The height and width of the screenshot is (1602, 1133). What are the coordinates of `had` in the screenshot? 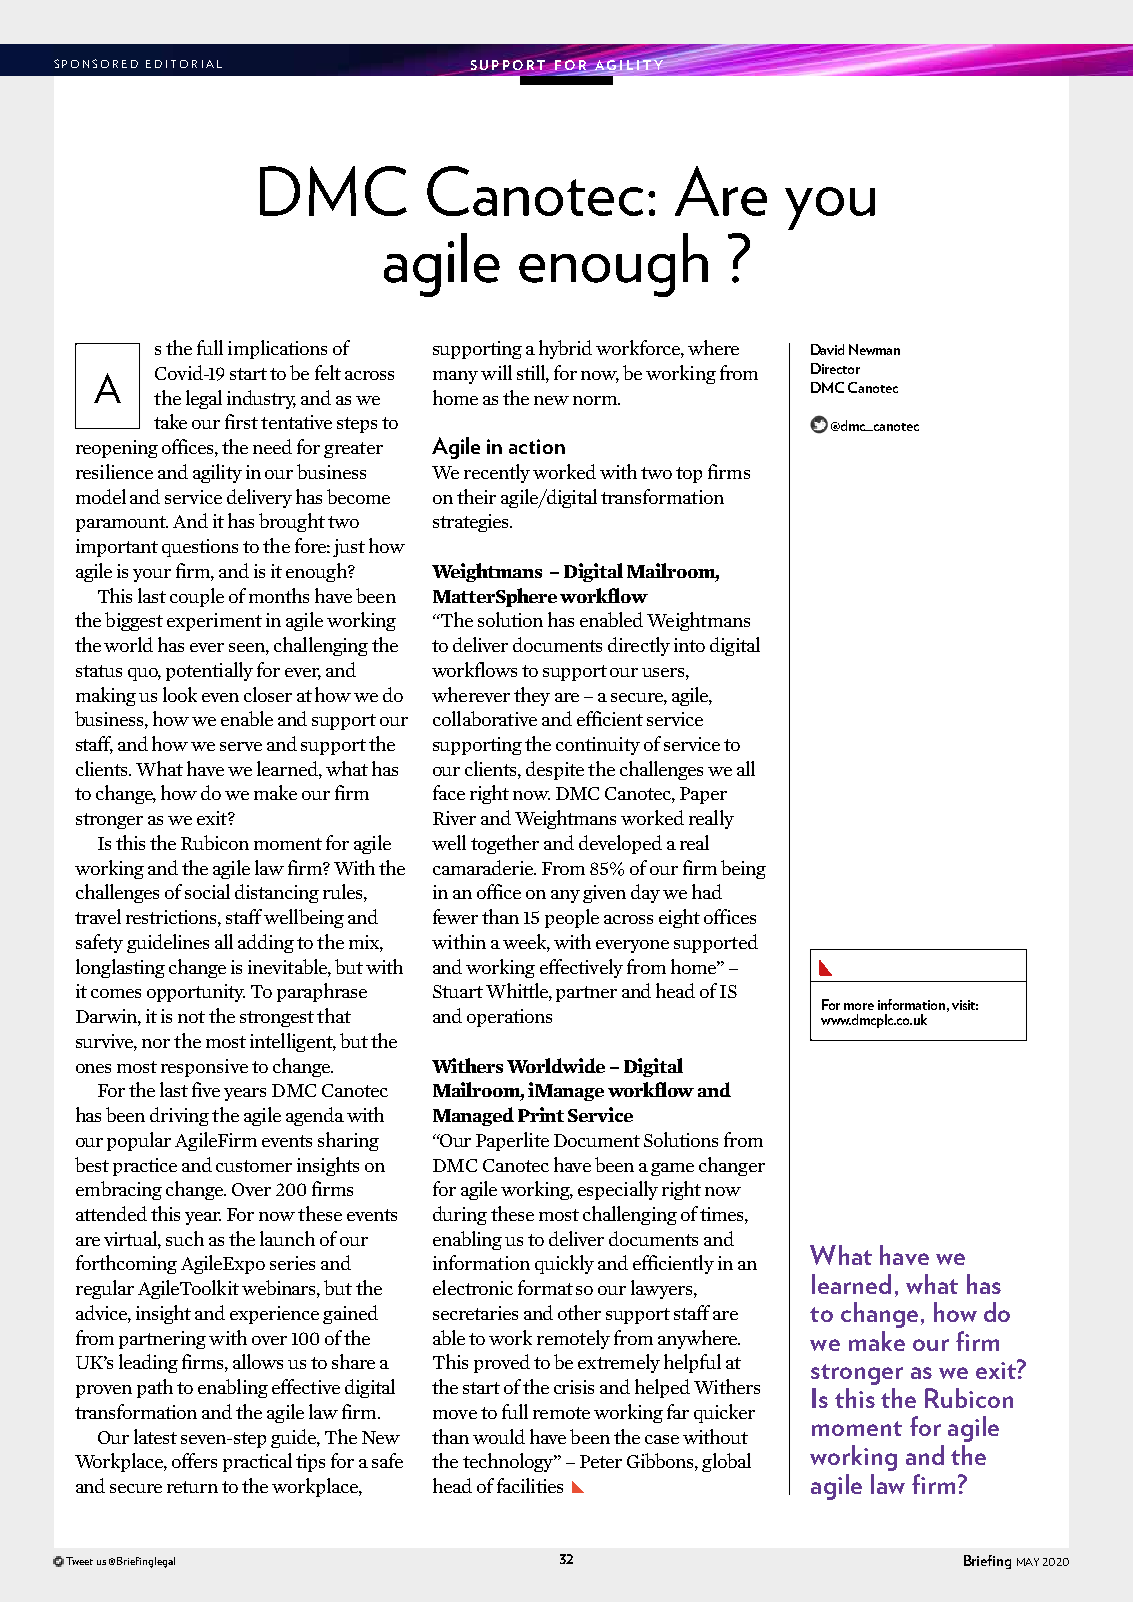 It's located at (707, 891).
